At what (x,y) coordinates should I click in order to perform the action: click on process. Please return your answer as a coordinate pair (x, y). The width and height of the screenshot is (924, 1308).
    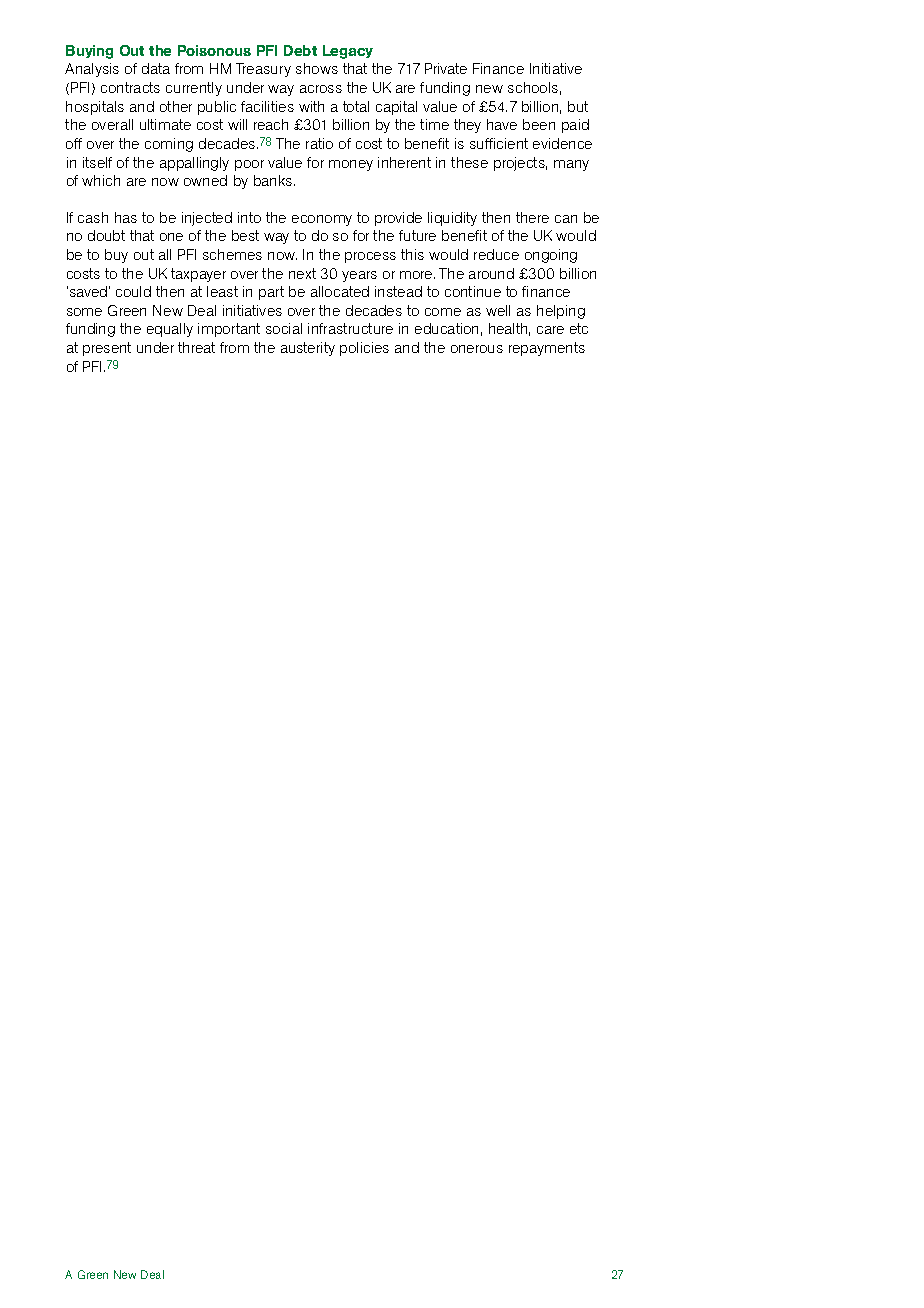
    Looking at the image, I should click on (370, 257).
